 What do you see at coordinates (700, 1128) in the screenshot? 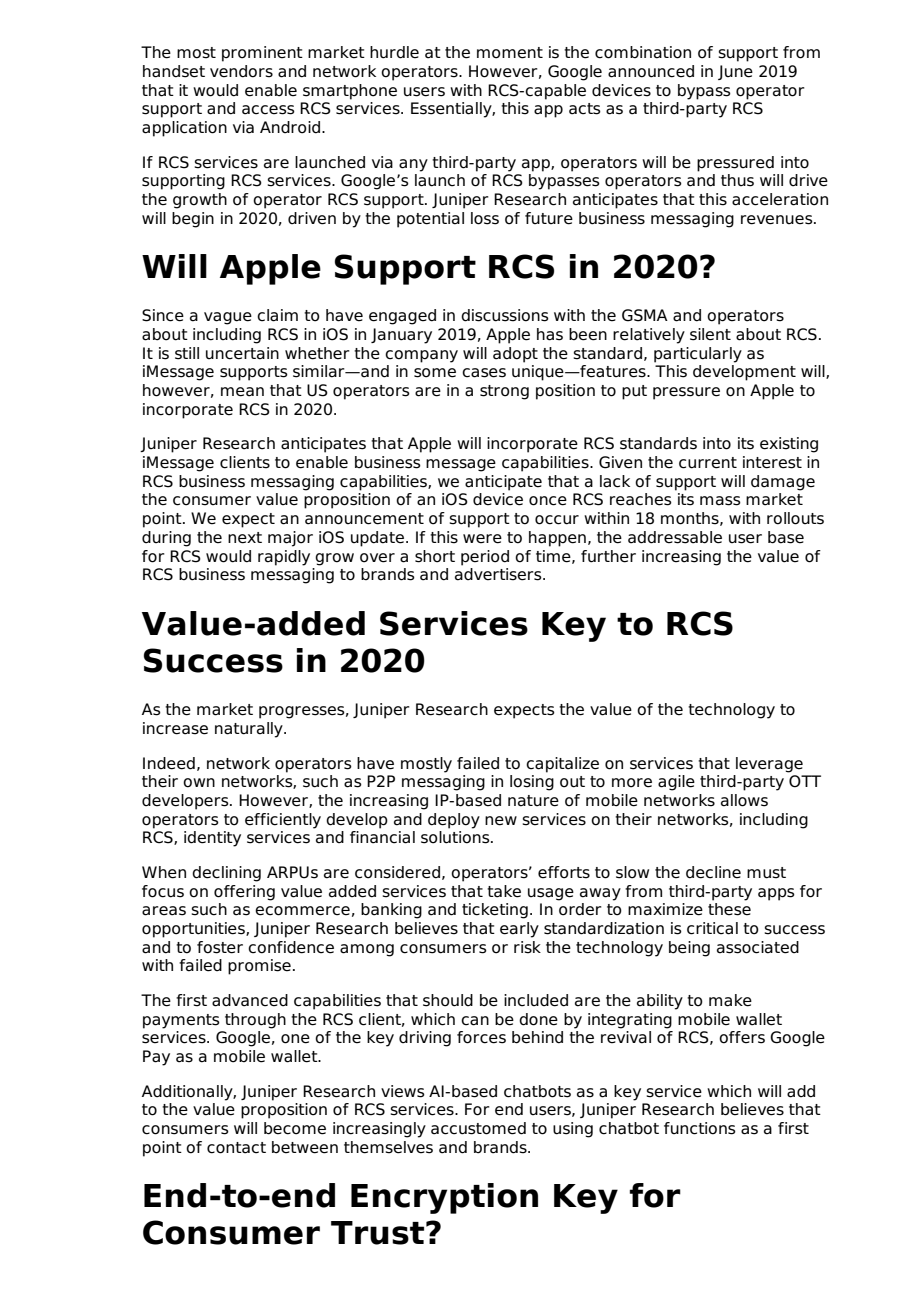
I see `functions` at bounding box center [700, 1128].
